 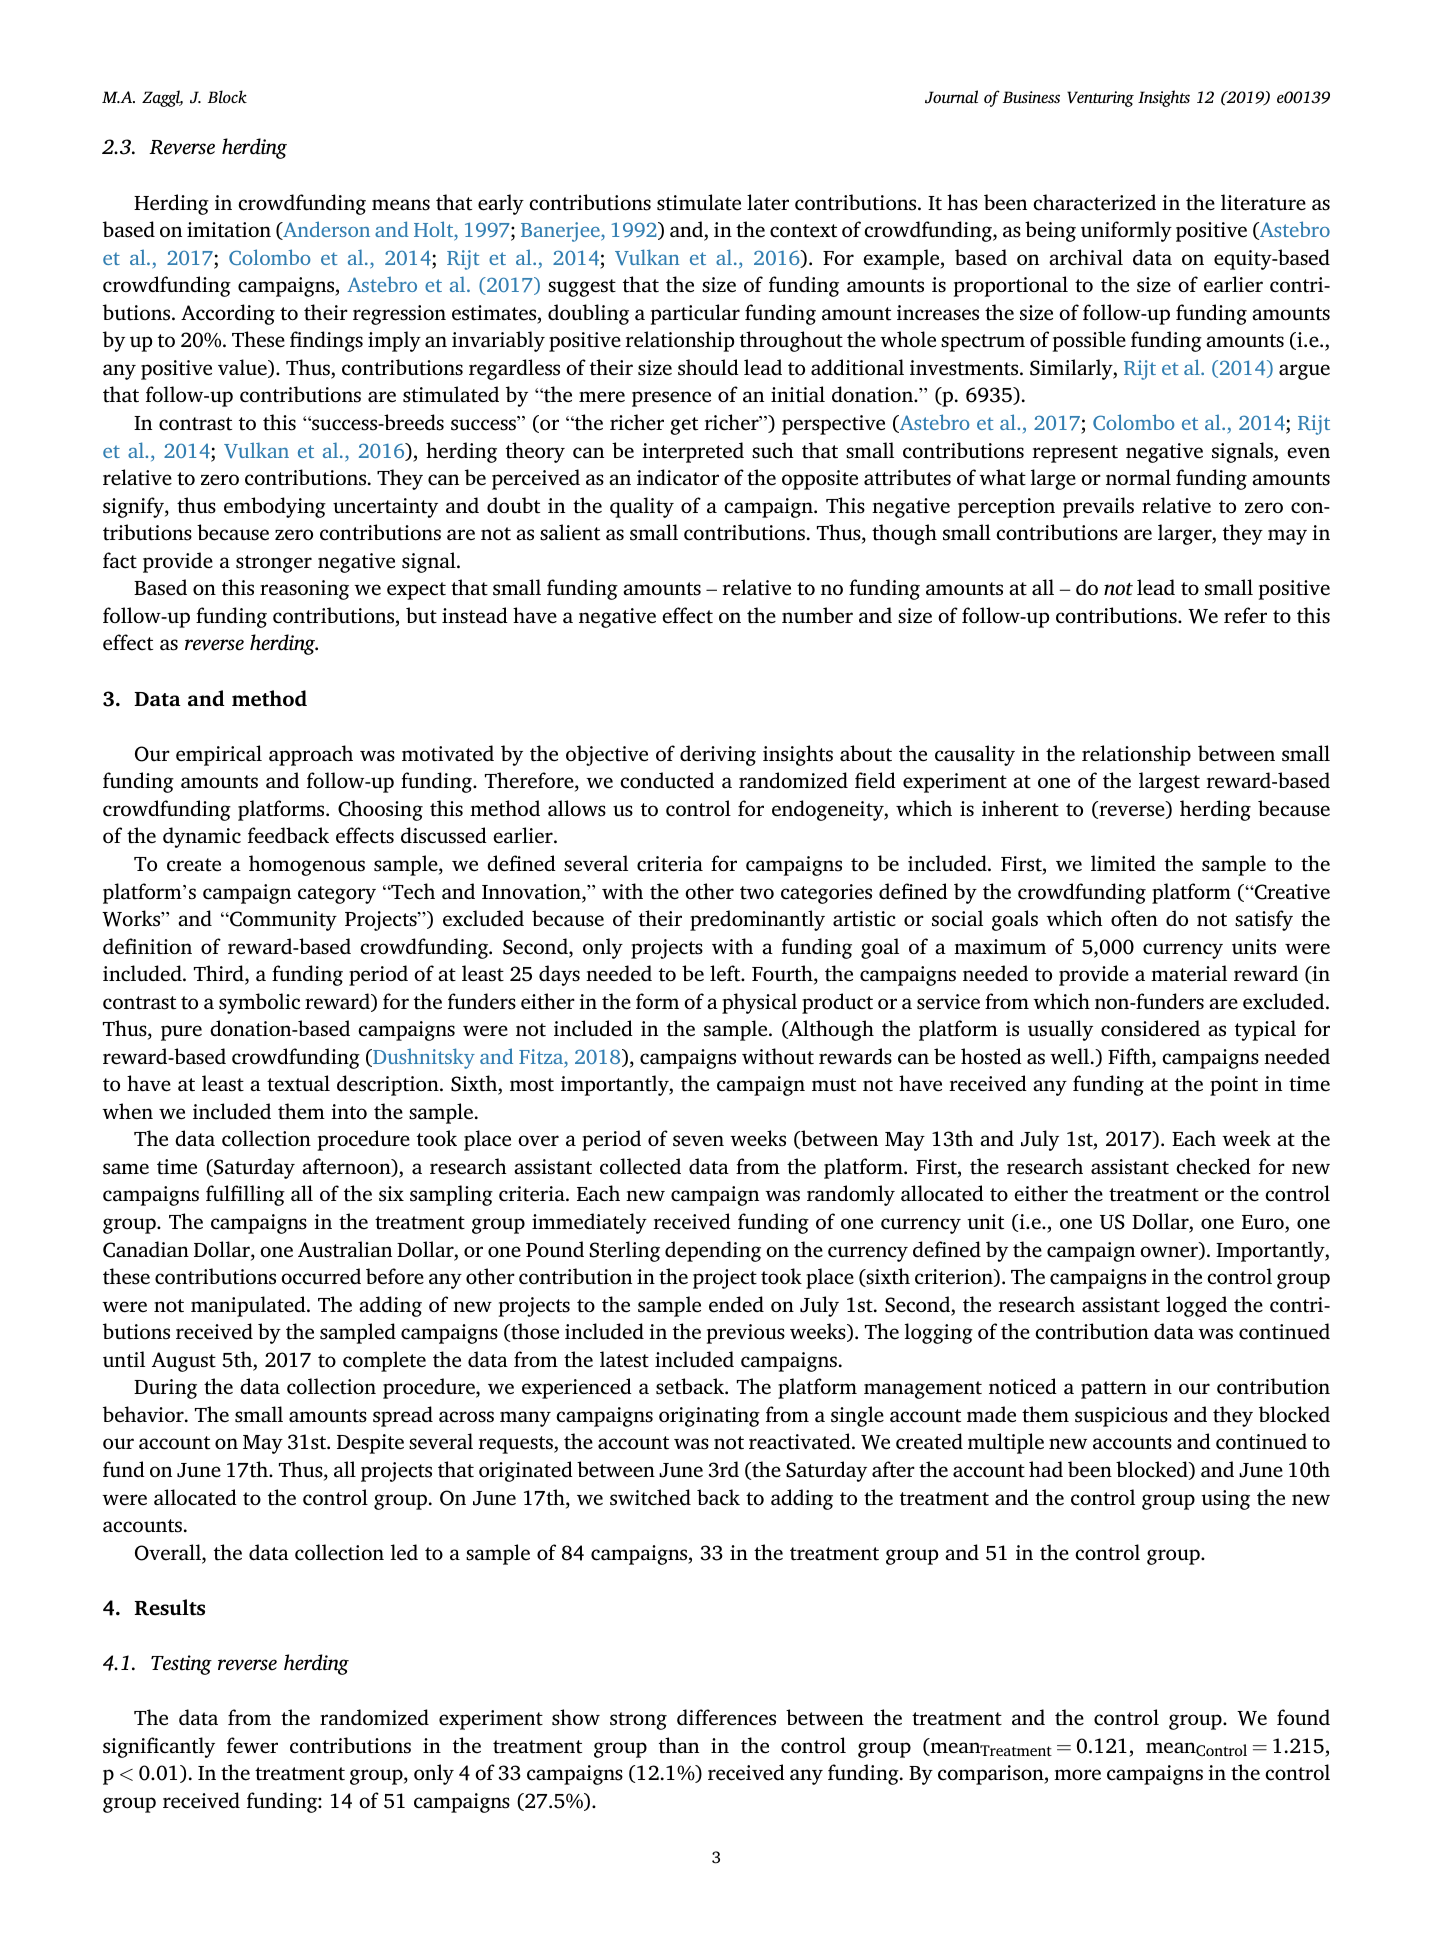 What do you see at coordinates (219, 755) in the page?
I see `empirical` at bounding box center [219, 755].
